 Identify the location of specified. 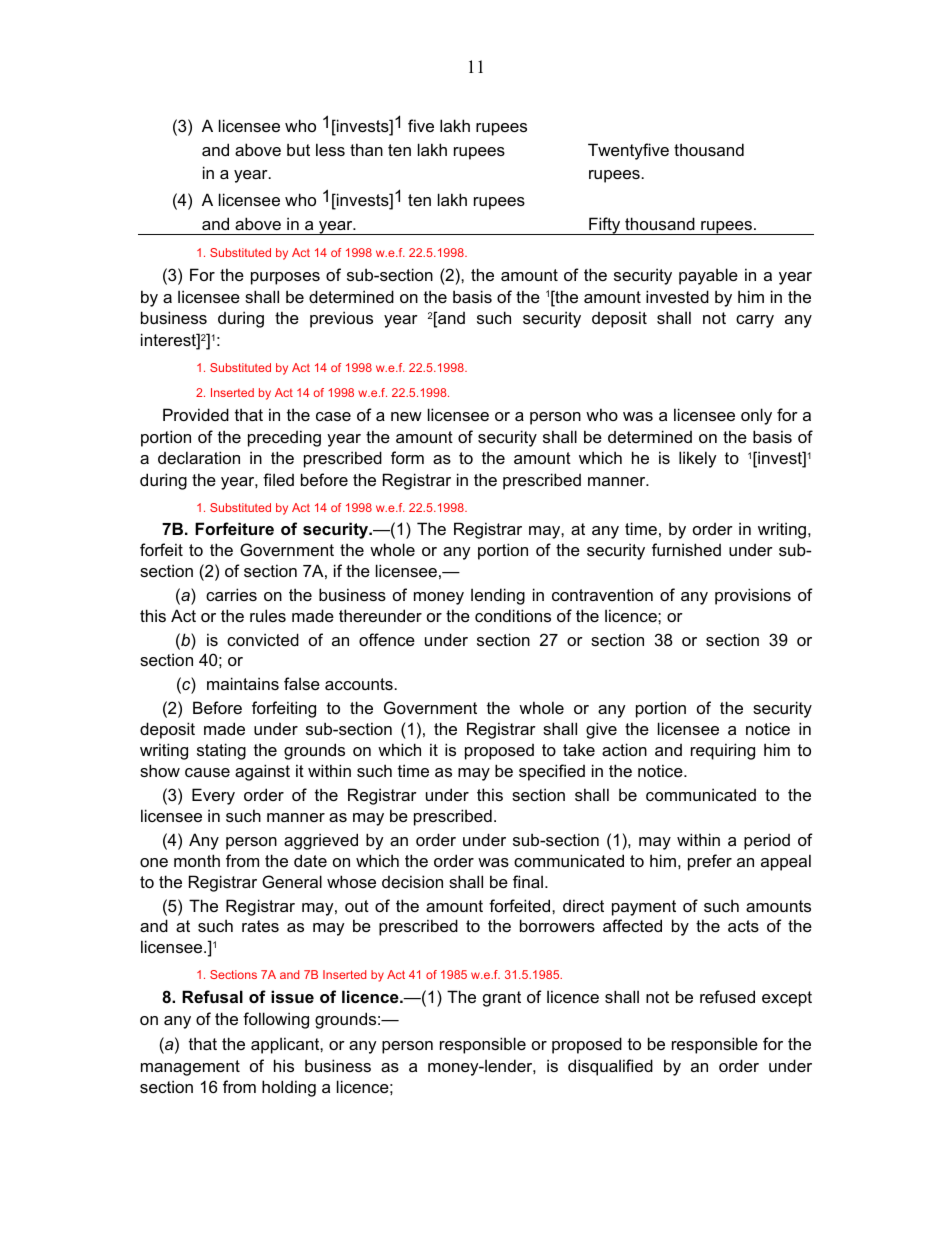
(552, 772).
